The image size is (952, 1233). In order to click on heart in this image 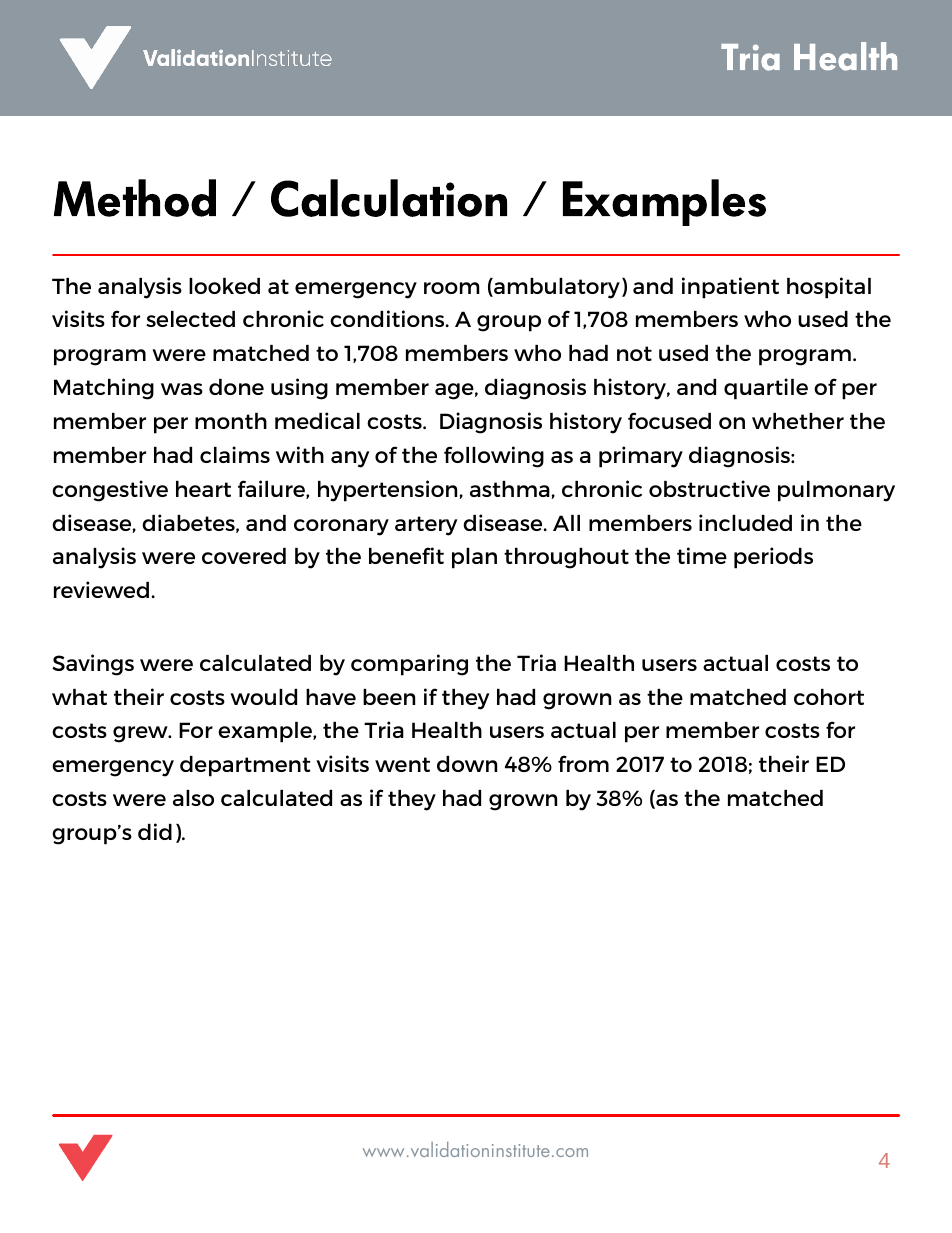, I will do `click(203, 489)`.
